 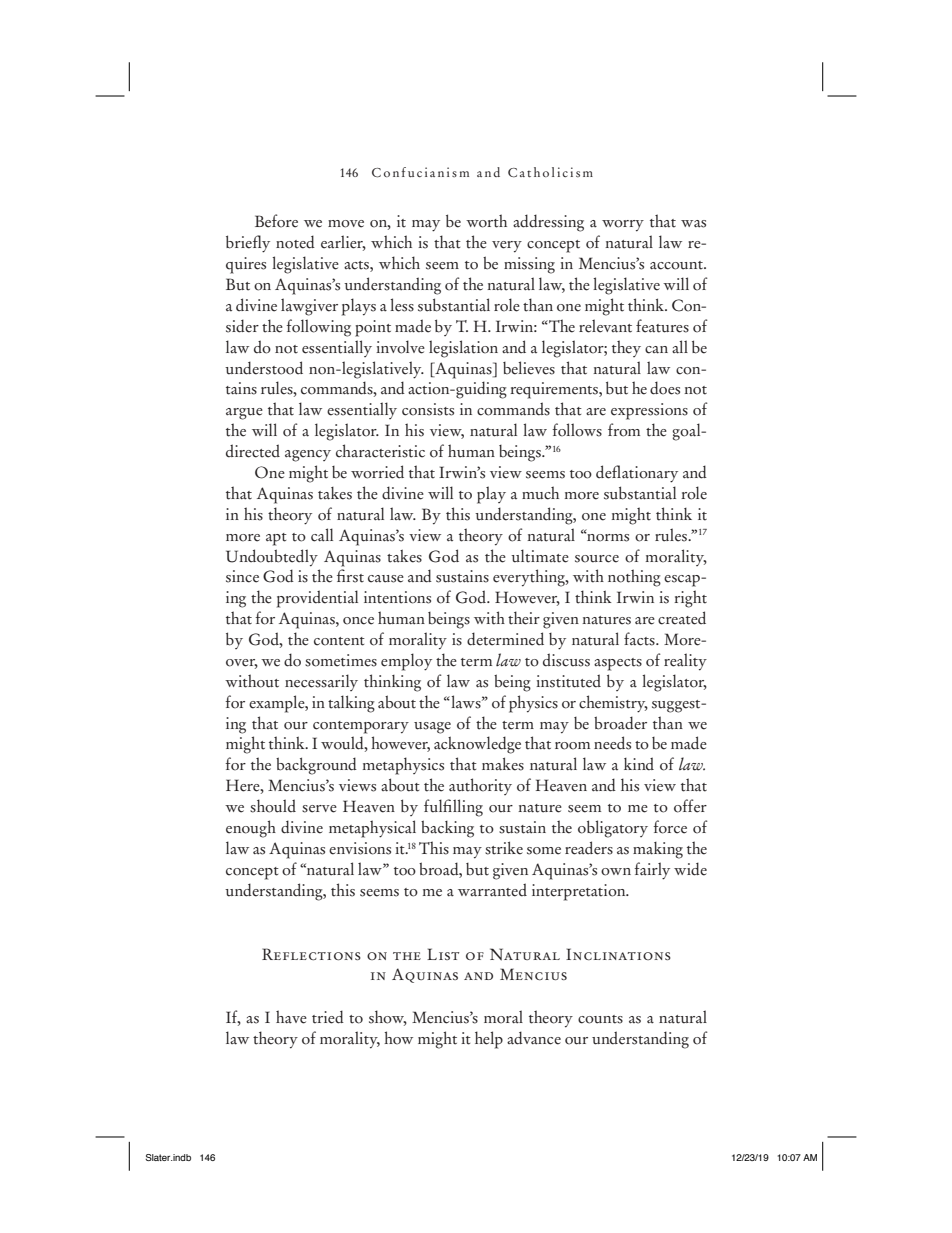 What do you see at coordinates (272, 558) in the screenshot?
I see `Undoubtedly` at bounding box center [272, 558].
